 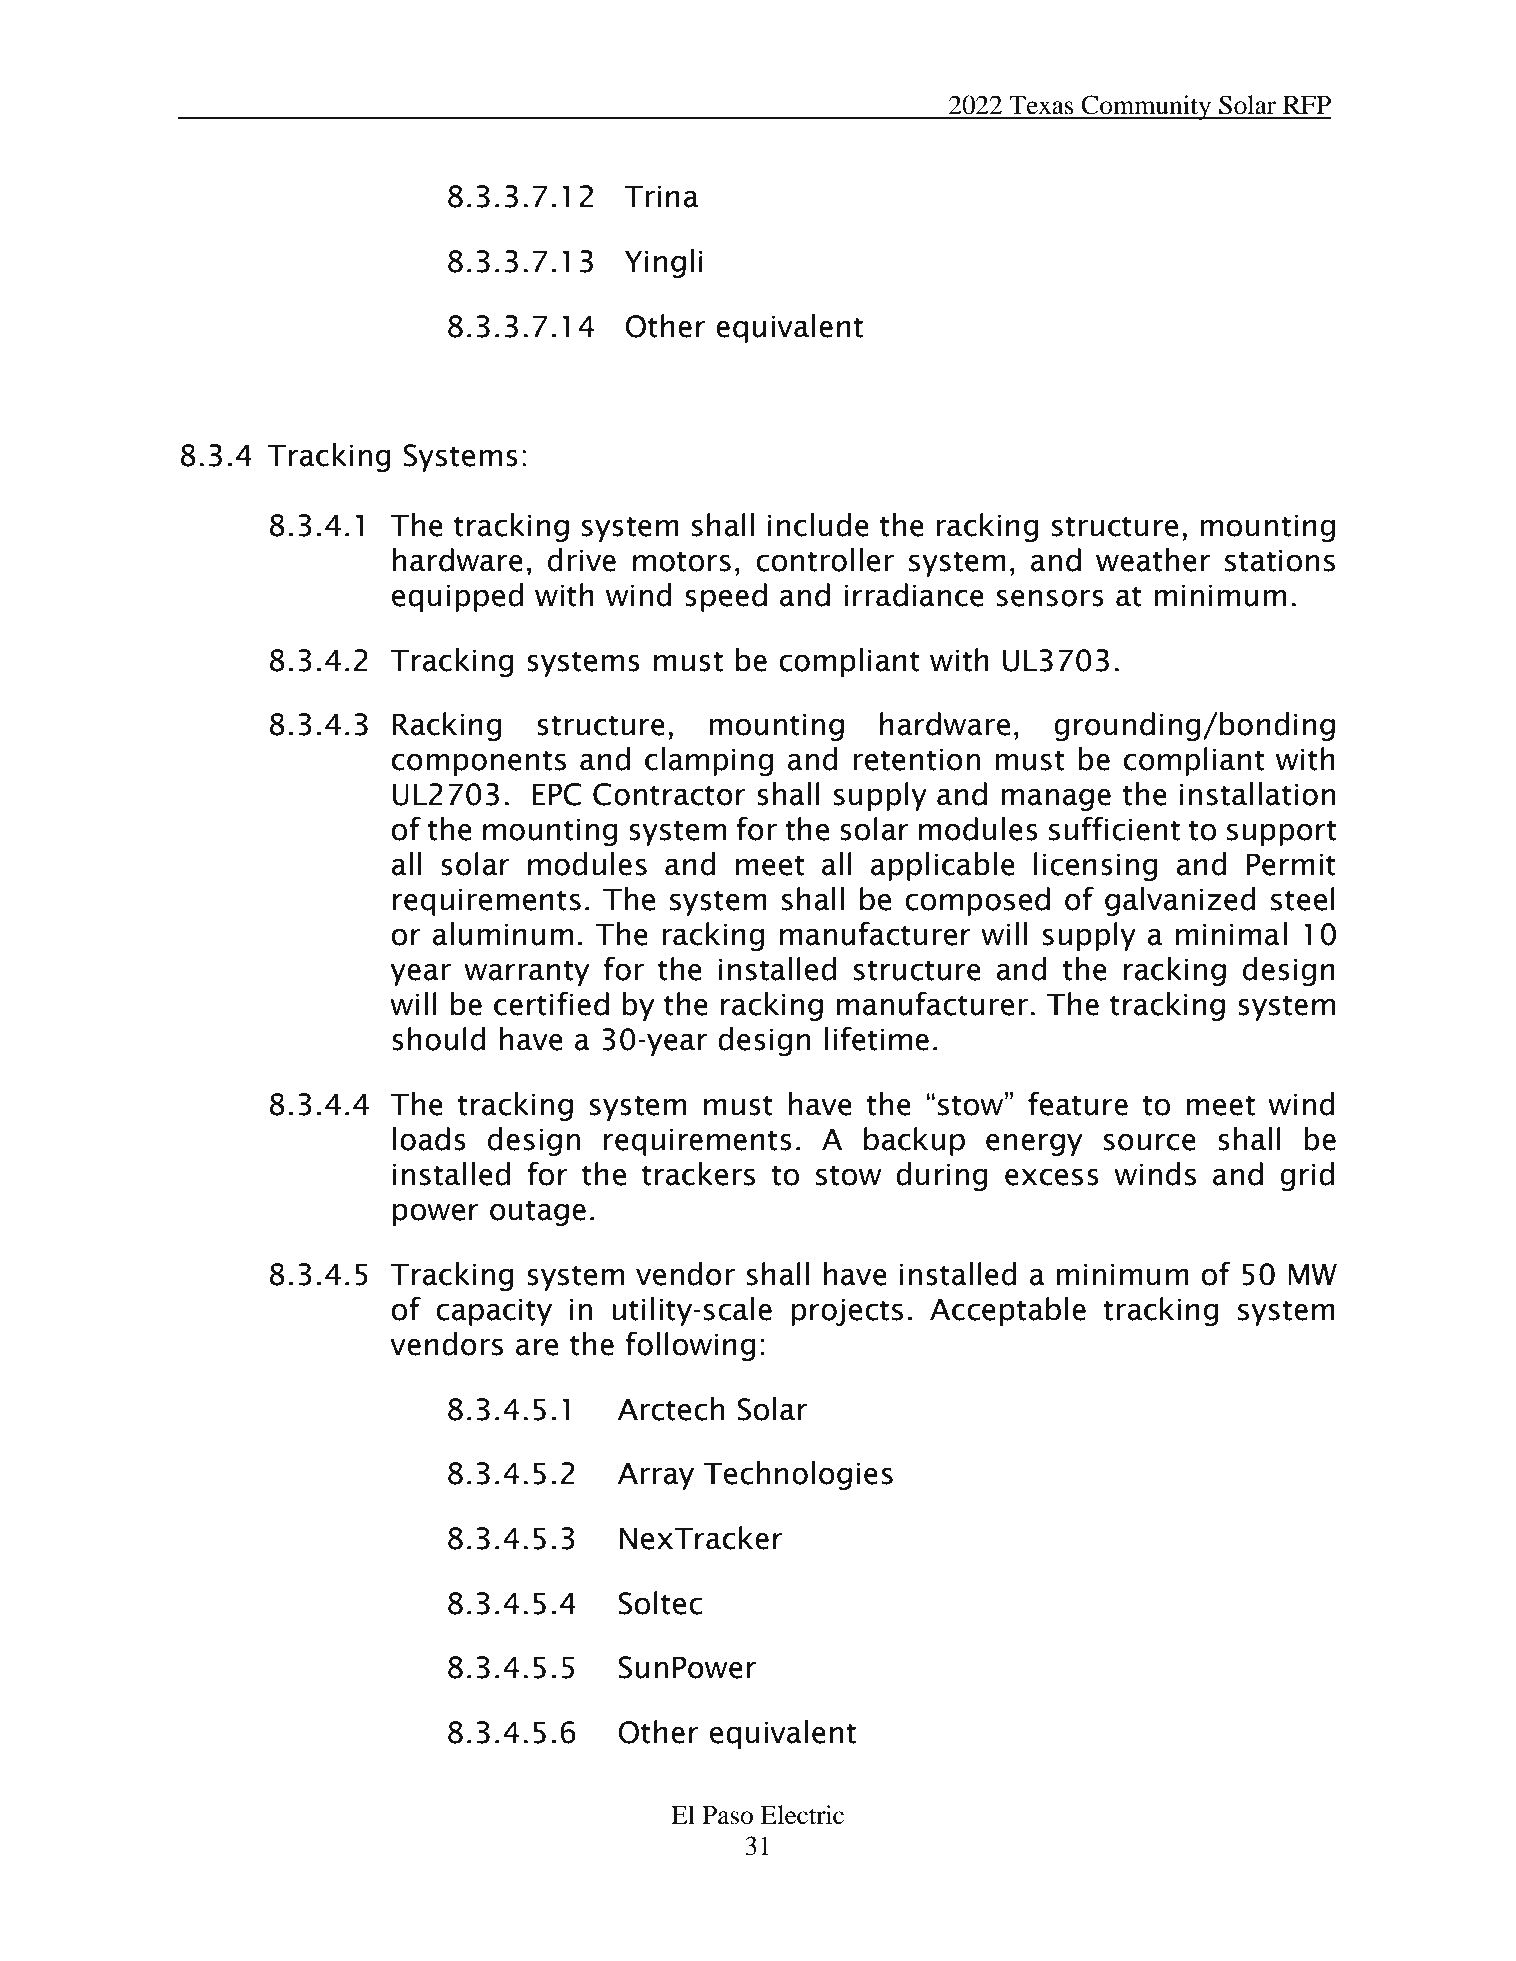 What do you see at coordinates (661, 196) in the document?
I see `Trina` at bounding box center [661, 196].
